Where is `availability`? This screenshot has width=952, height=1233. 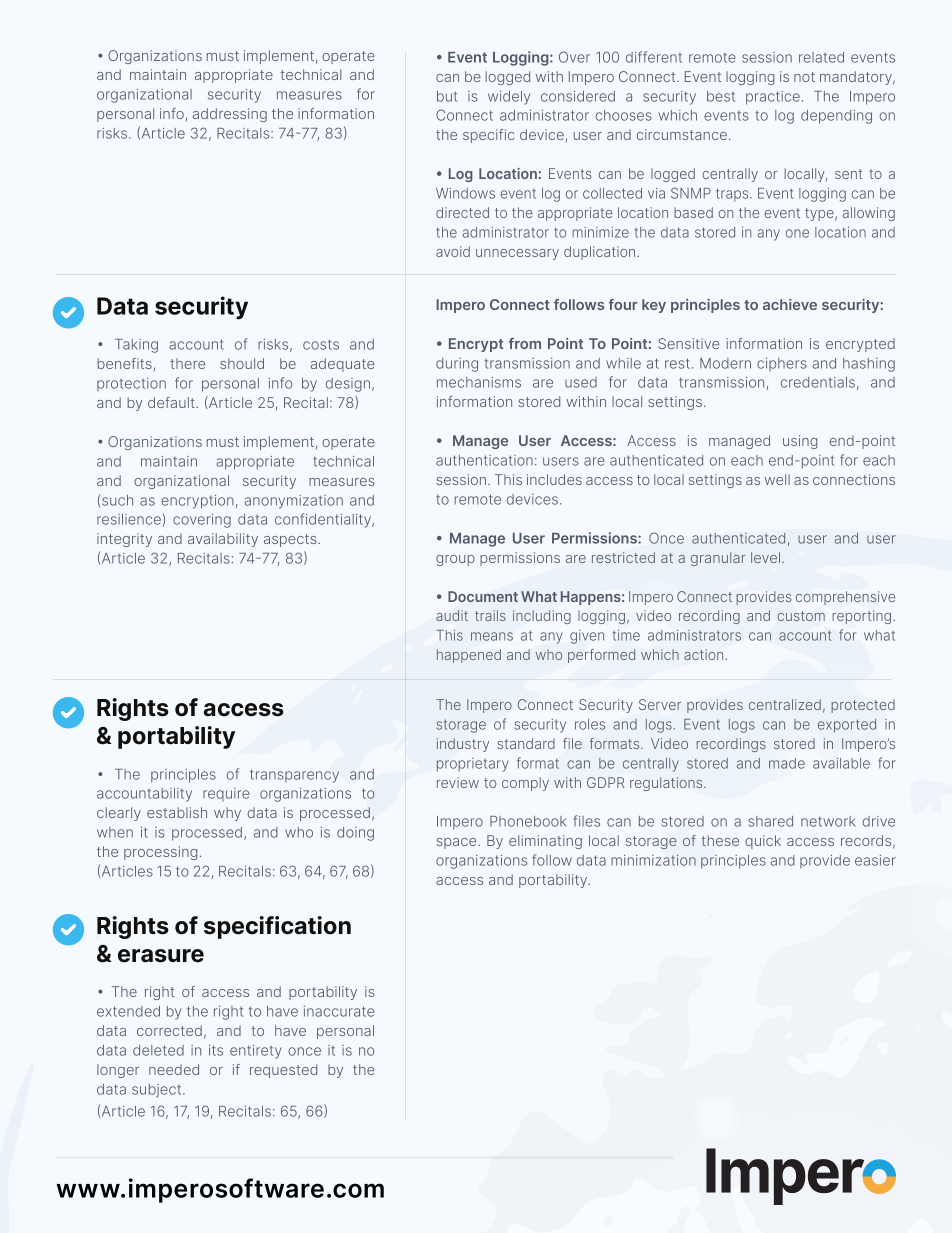 availability is located at coordinates (223, 540).
